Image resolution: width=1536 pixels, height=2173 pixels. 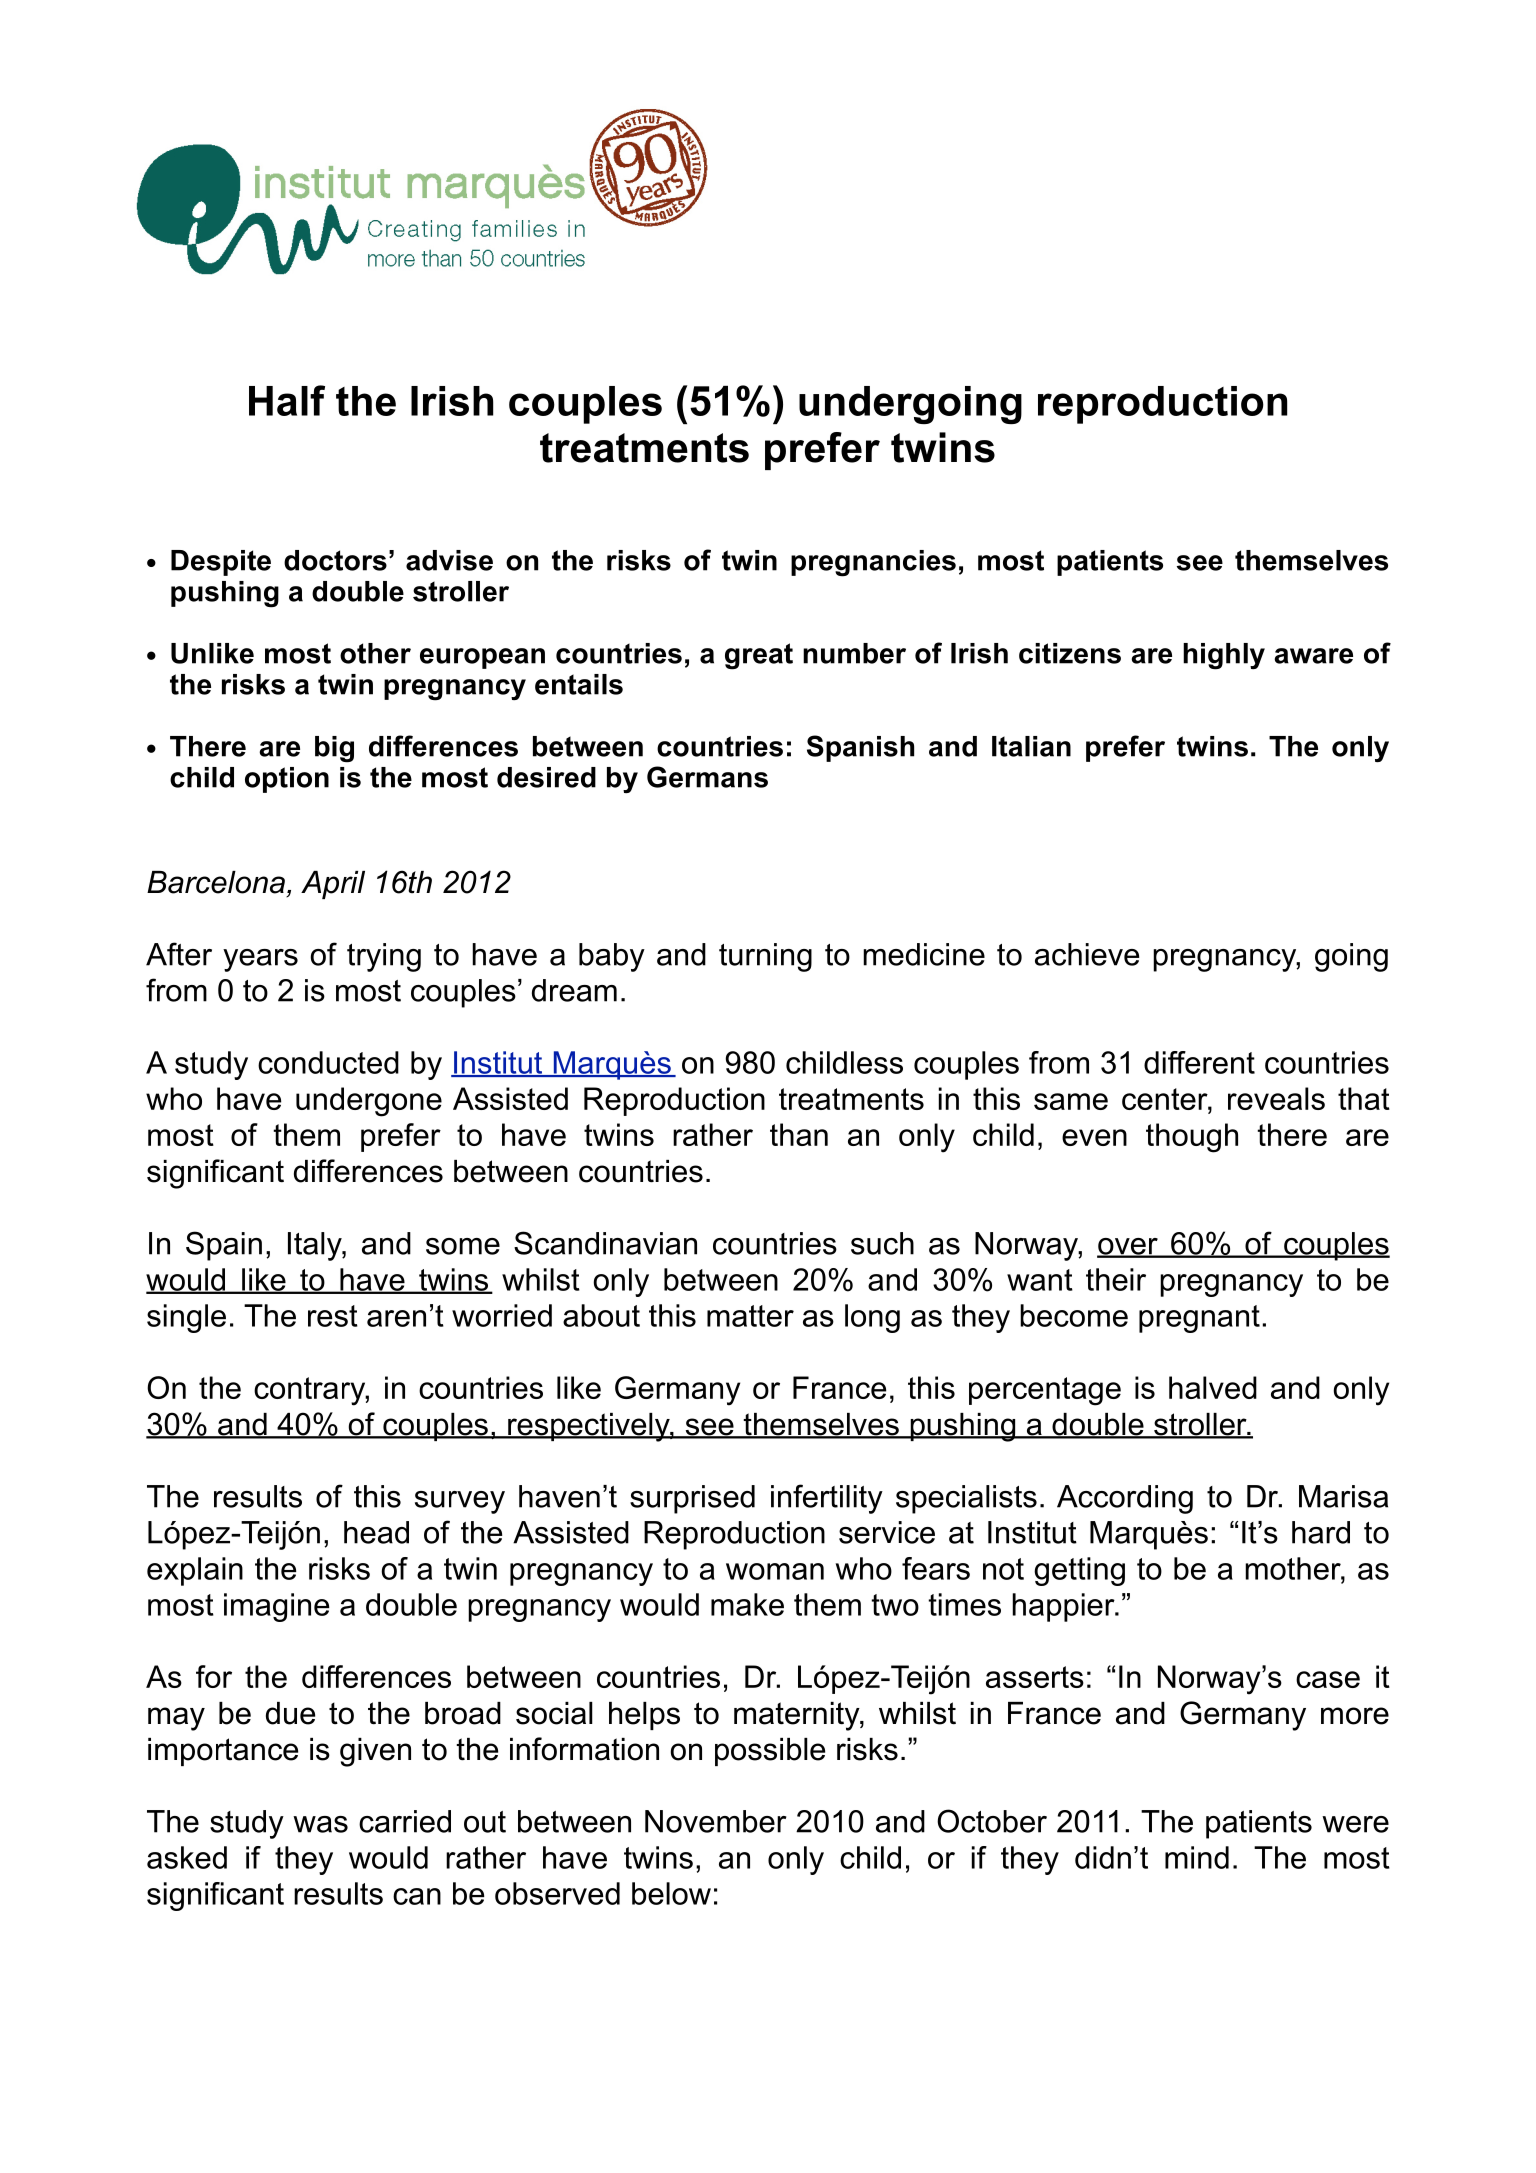 What do you see at coordinates (873, 563) in the screenshot?
I see `pregnancies` at bounding box center [873, 563].
